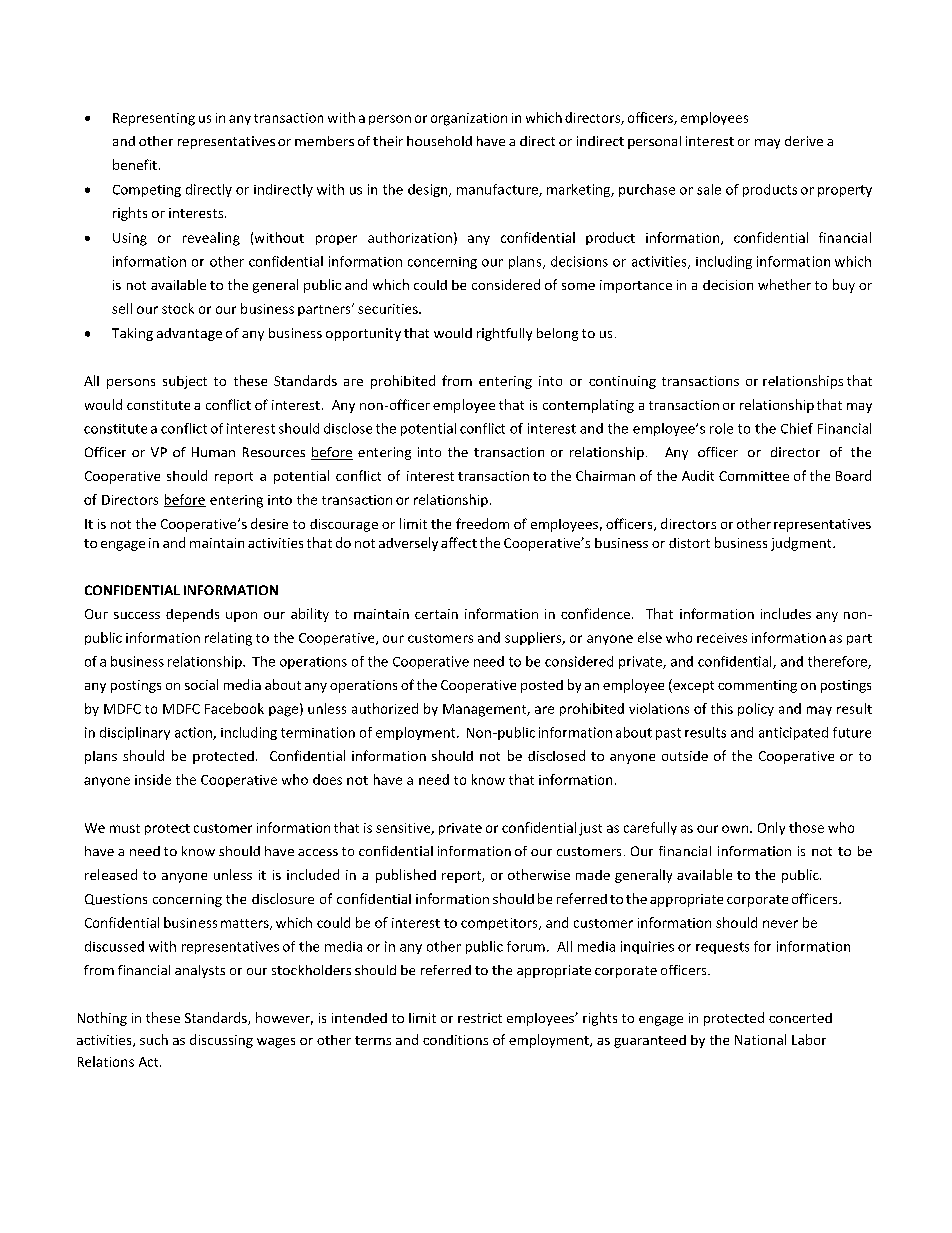  Describe the element at coordinates (786, 613) in the image. I see `includes` at that location.
